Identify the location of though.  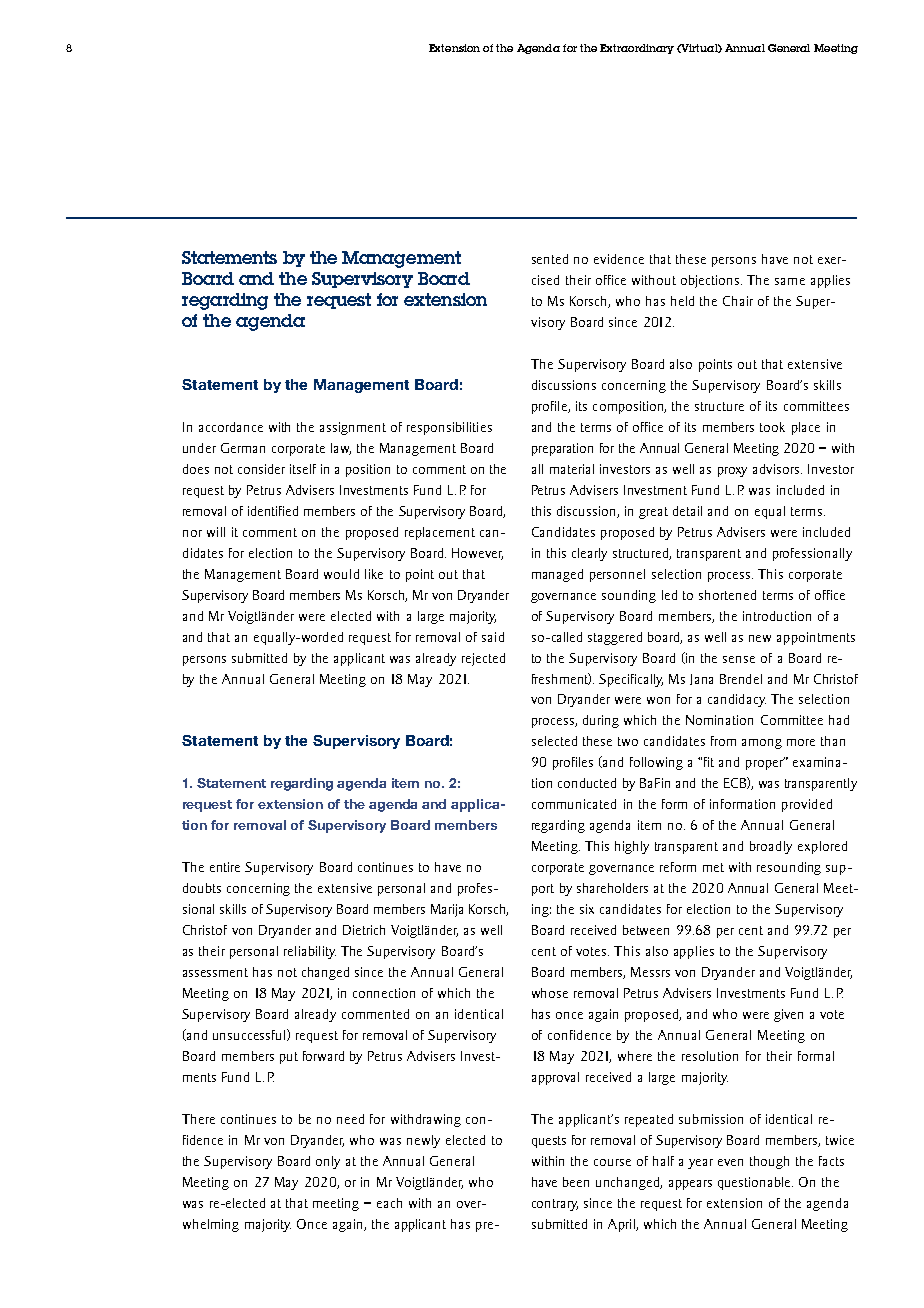
(769, 1162).
